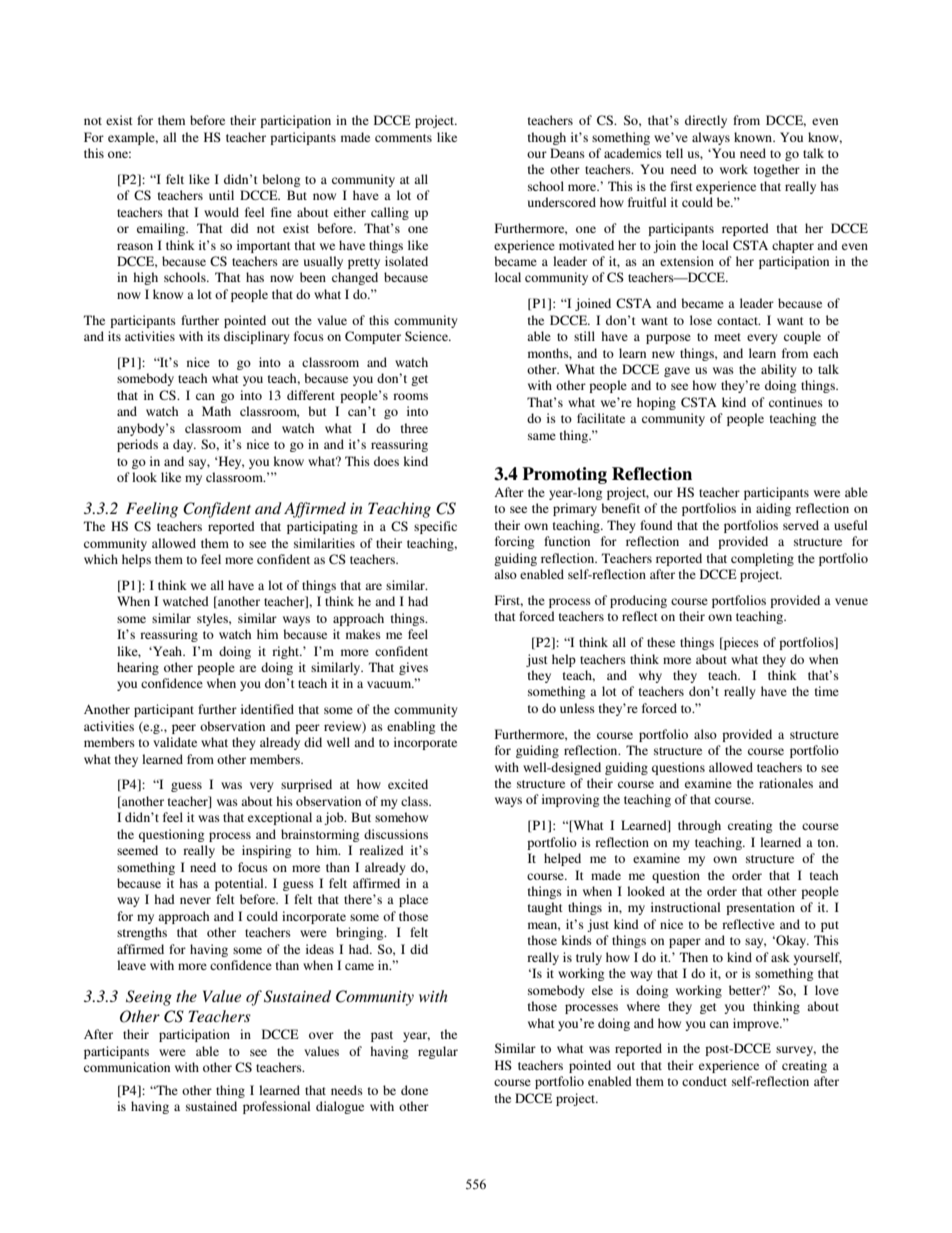 Image resolution: width=952 pixels, height=1233 pixels. I want to click on though, so click(547, 138).
